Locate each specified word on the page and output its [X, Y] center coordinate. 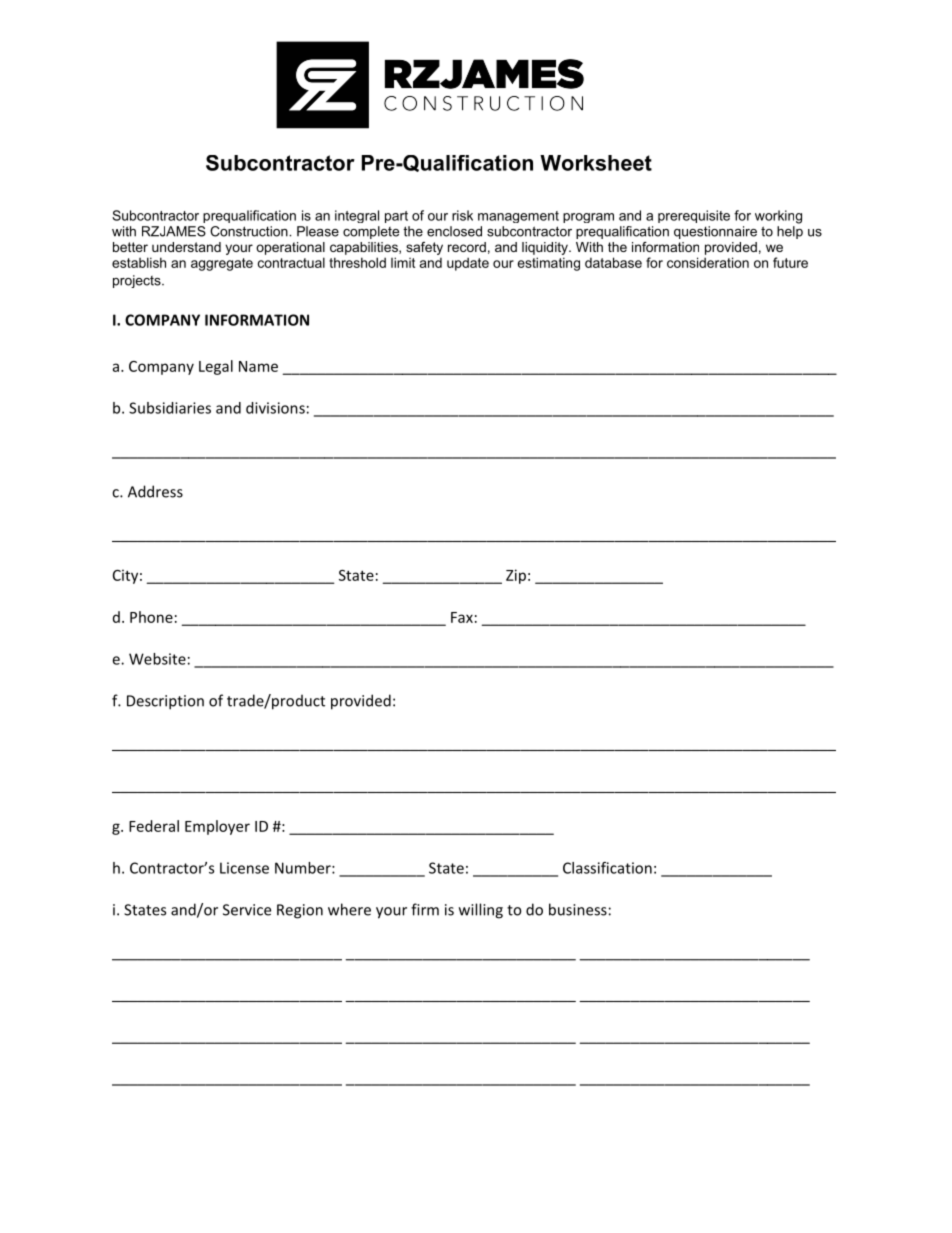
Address [155, 491]
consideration [708, 262]
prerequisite [694, 216]
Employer [217, 827]
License [244, 868]
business [578, 909]
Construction [250, 231]
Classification [607, 868]
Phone [151, 617]
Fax [462, 617]
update [468, 264]
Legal [216, 367]
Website [157, 659]
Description [165, 702]
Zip [516, 576]
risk [462, 215]
